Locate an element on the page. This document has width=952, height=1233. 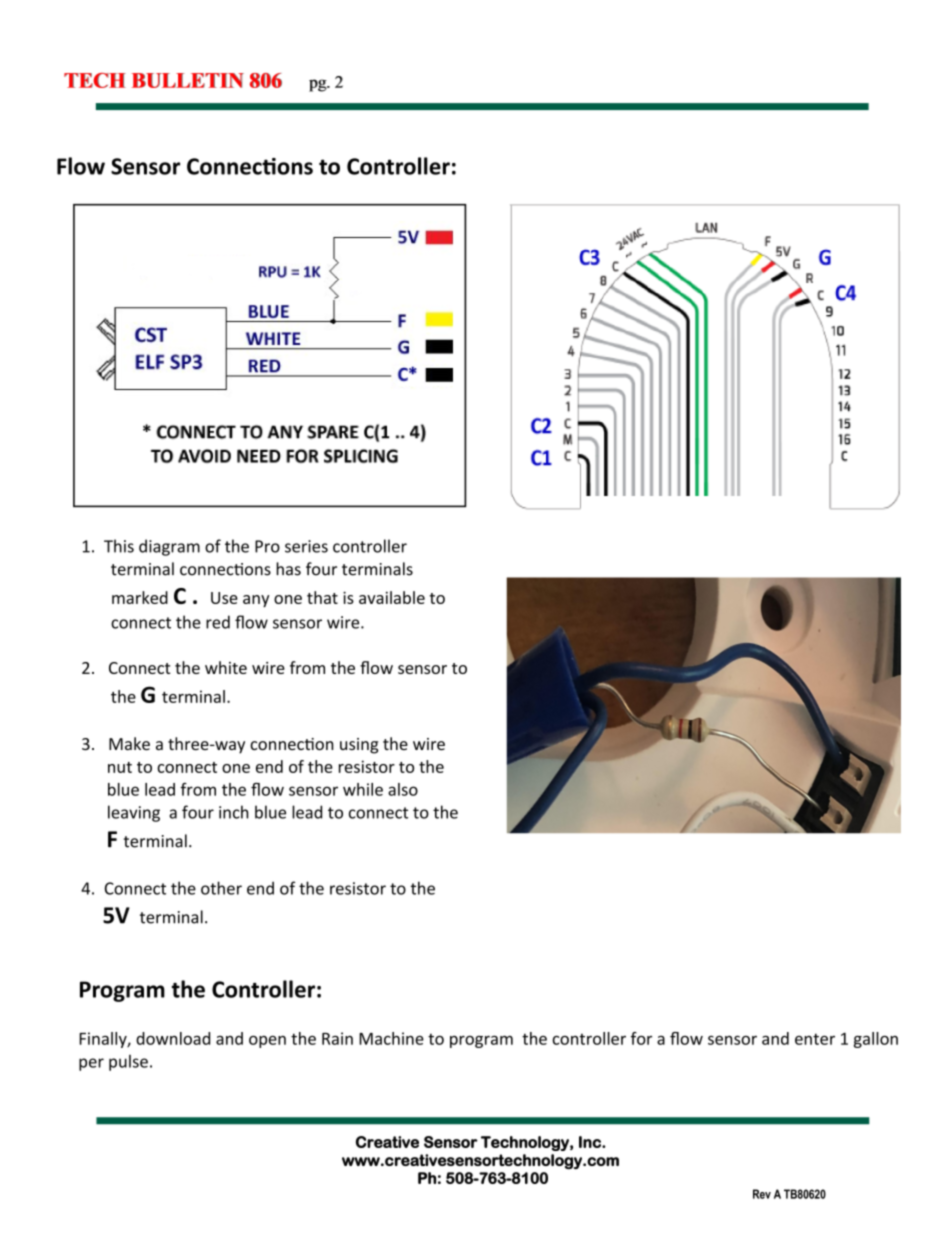
BULLETIN is located at coordinates (188, 80).
